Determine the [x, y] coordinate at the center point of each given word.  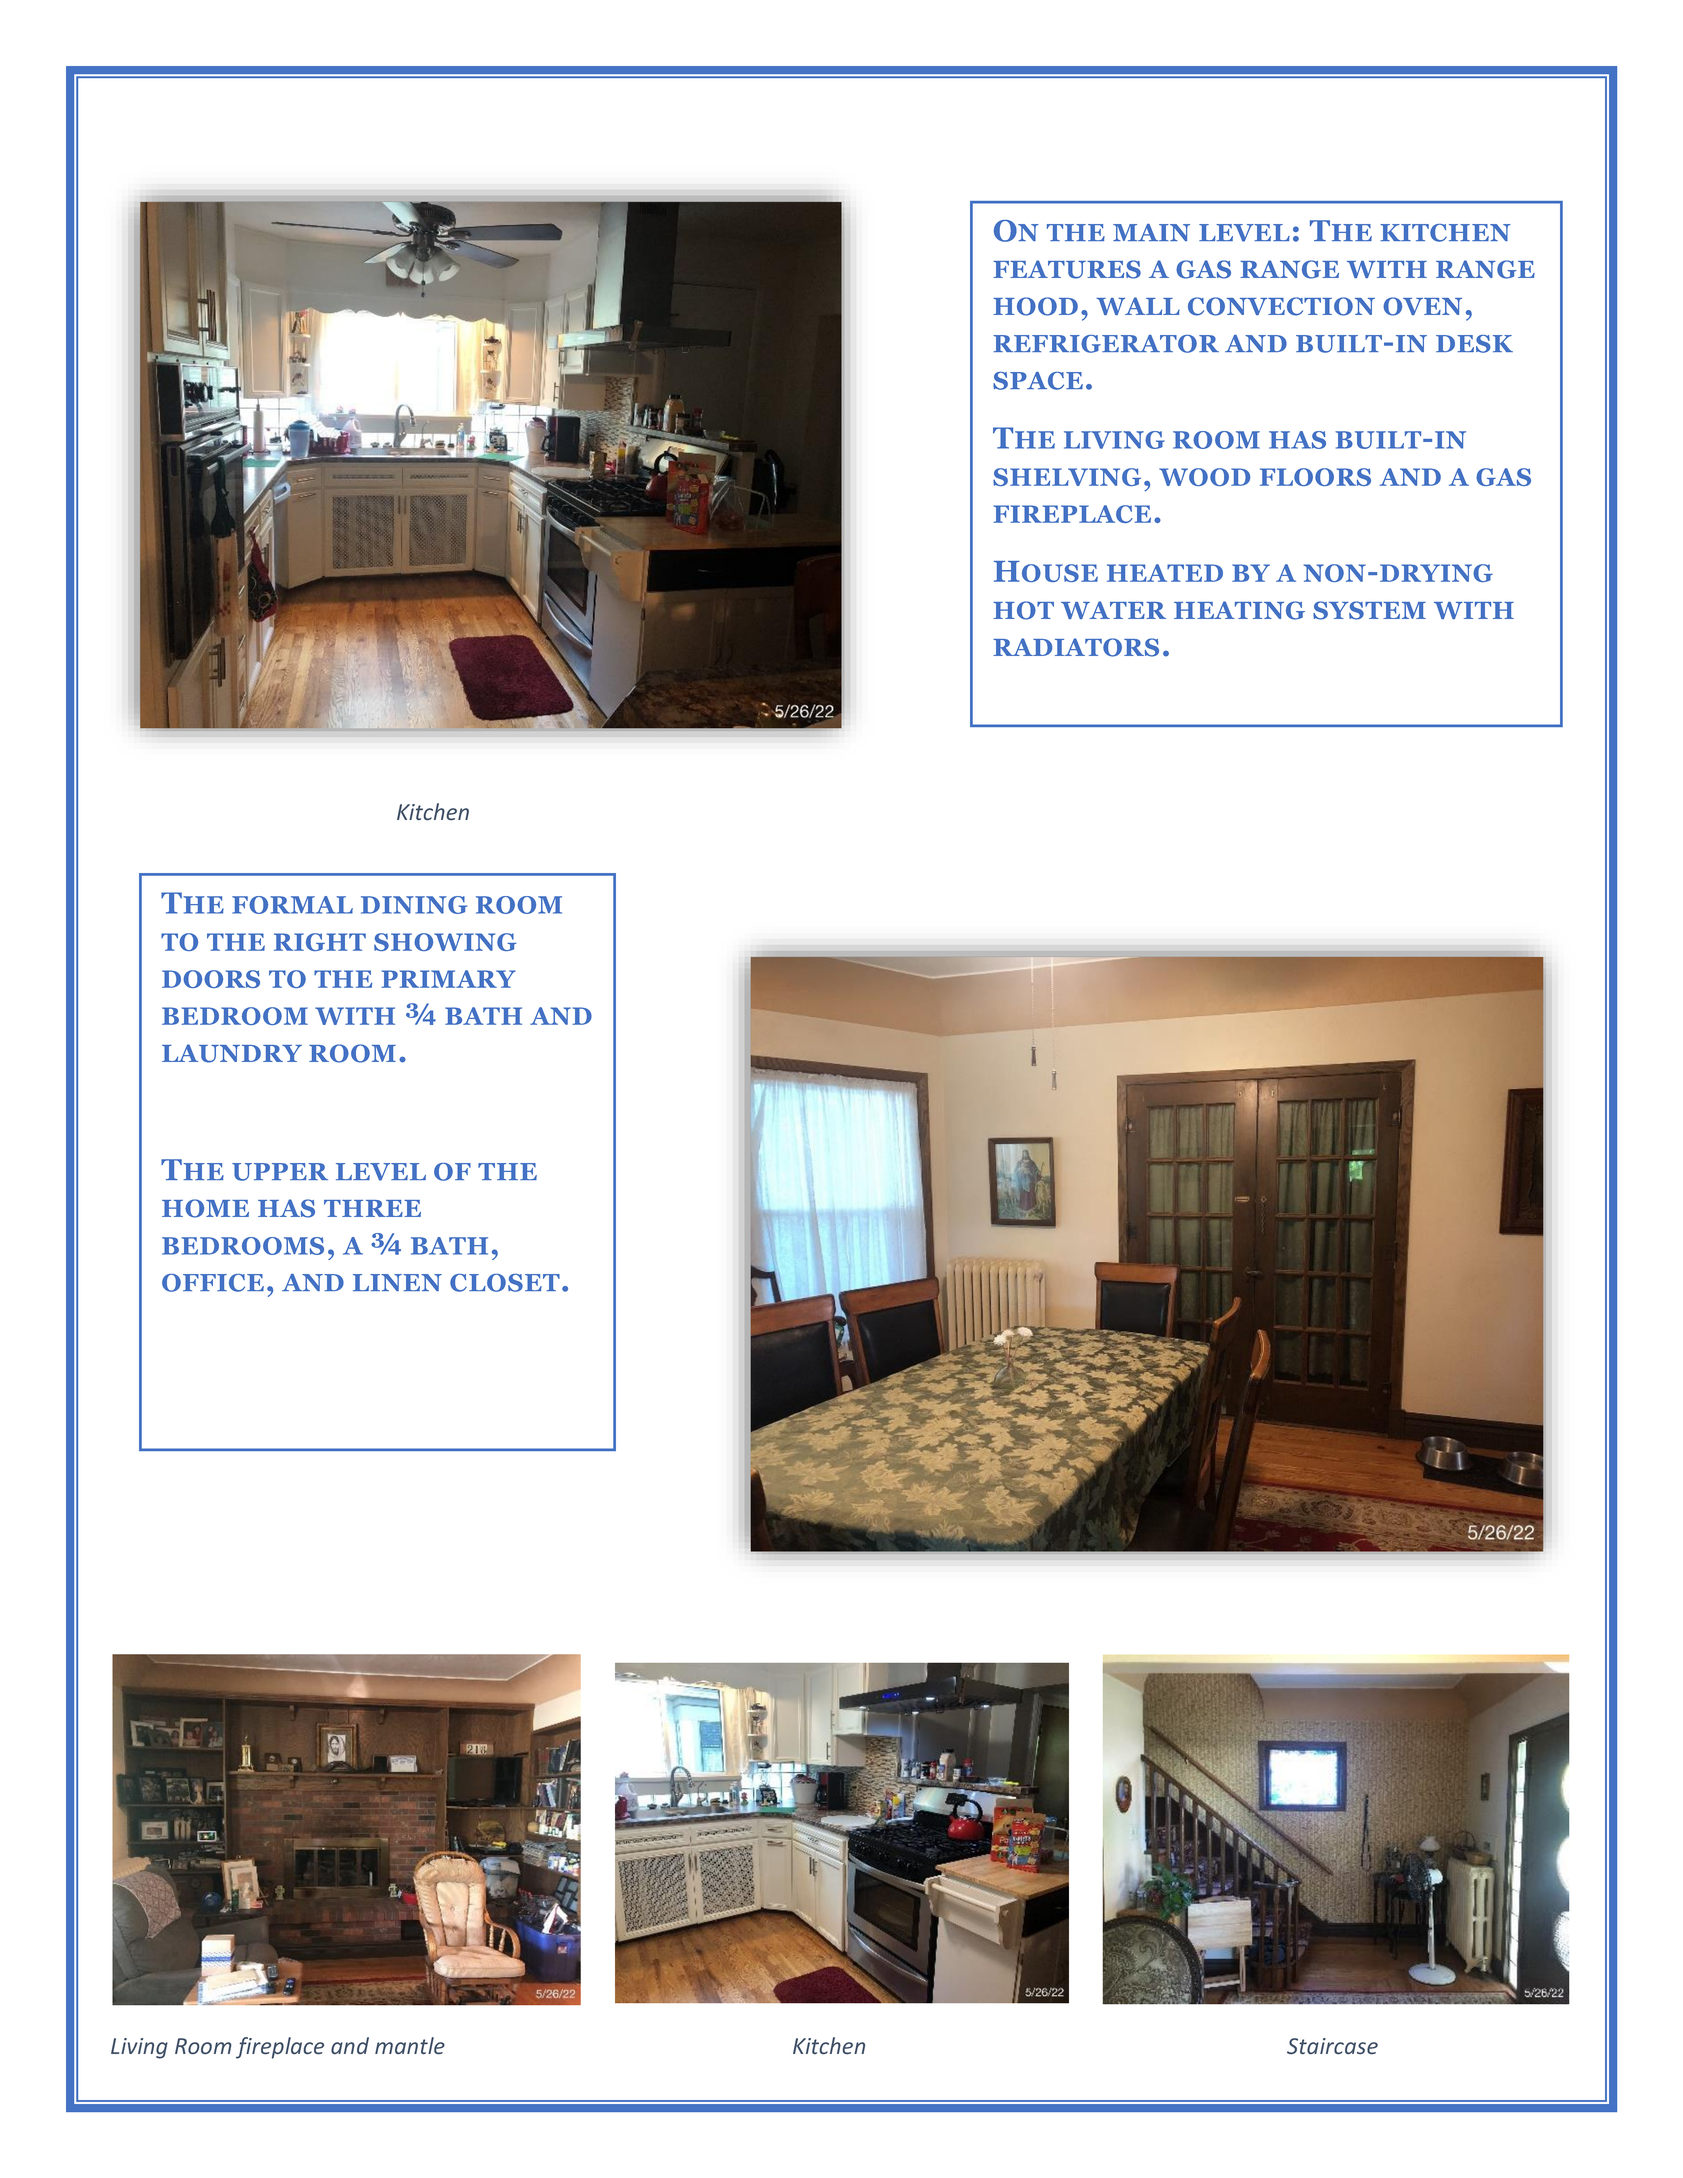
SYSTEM [1369, 610]
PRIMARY [448, 979]
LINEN [397, 1282]
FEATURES [1067, 269]
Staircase [1332, 2046]
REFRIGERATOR [1106, 344]
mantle [410, 2045]
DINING [414, 905]
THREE [372, 1208]
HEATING [1239, 610]
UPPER [280, 1172]
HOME [205, 1208]
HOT [1023, 610]
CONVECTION [1281, 306]
